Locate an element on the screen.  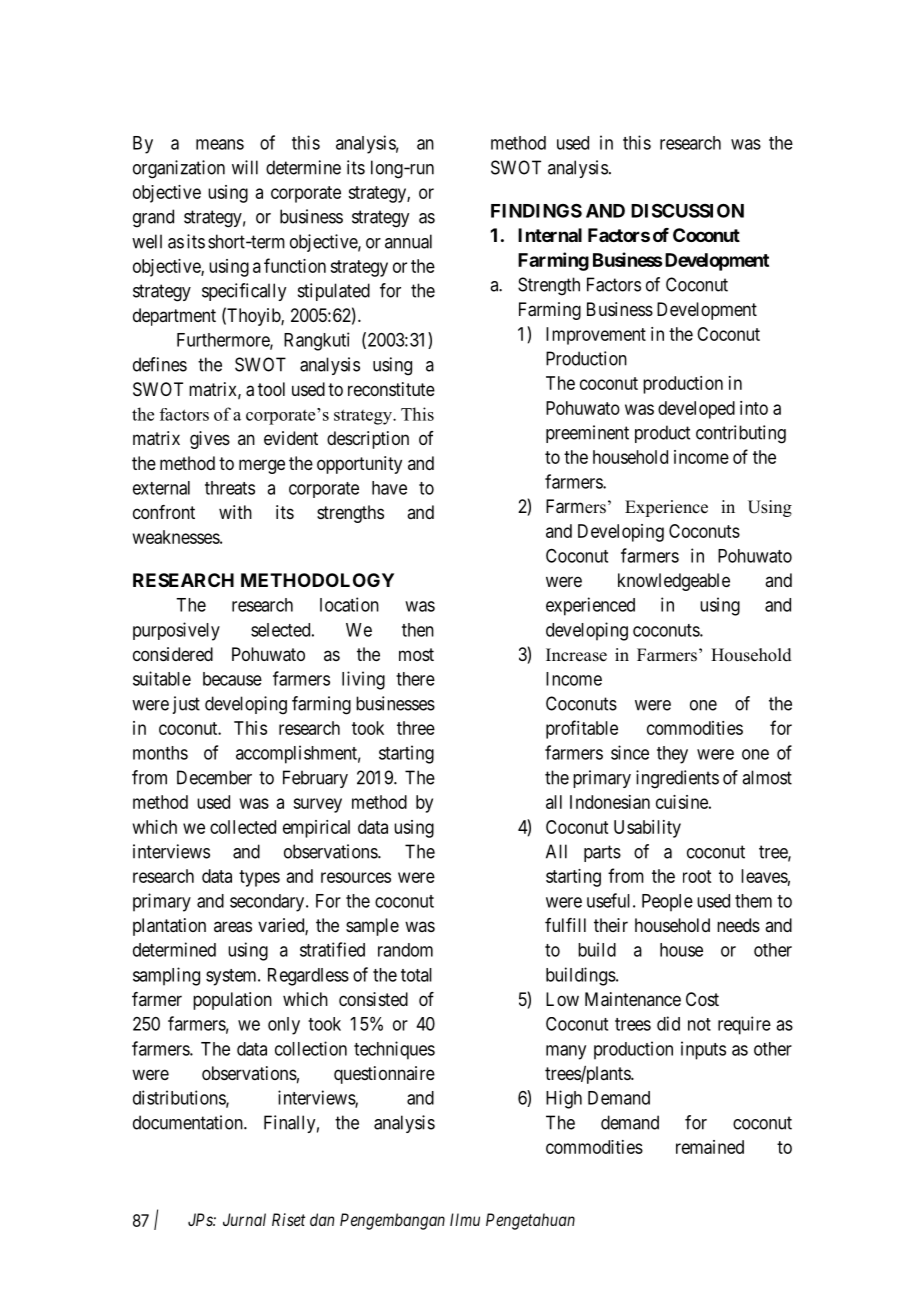
reconstitute is located at coordinates (391, 389).
